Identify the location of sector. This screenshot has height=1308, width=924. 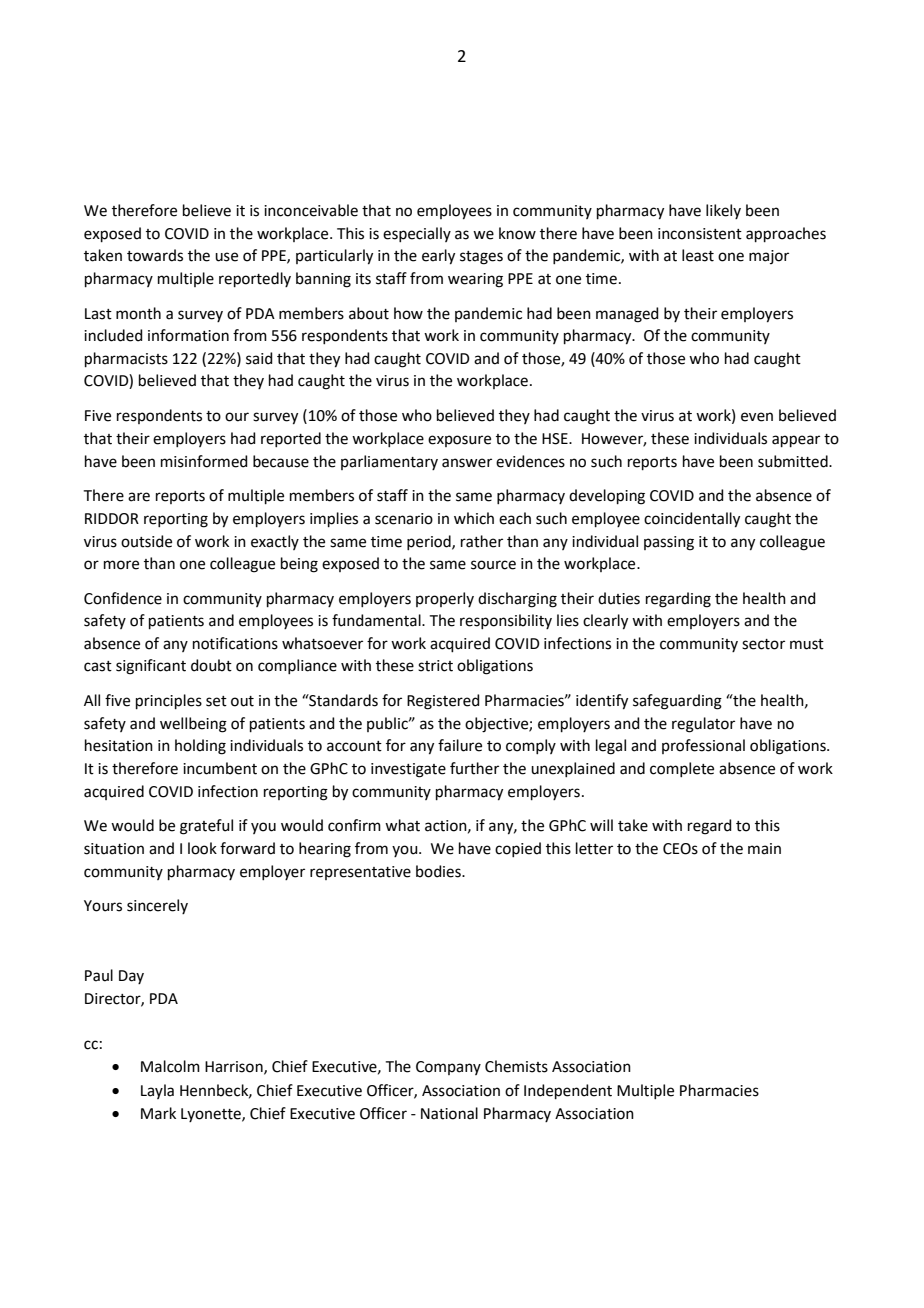
(763, 644).
